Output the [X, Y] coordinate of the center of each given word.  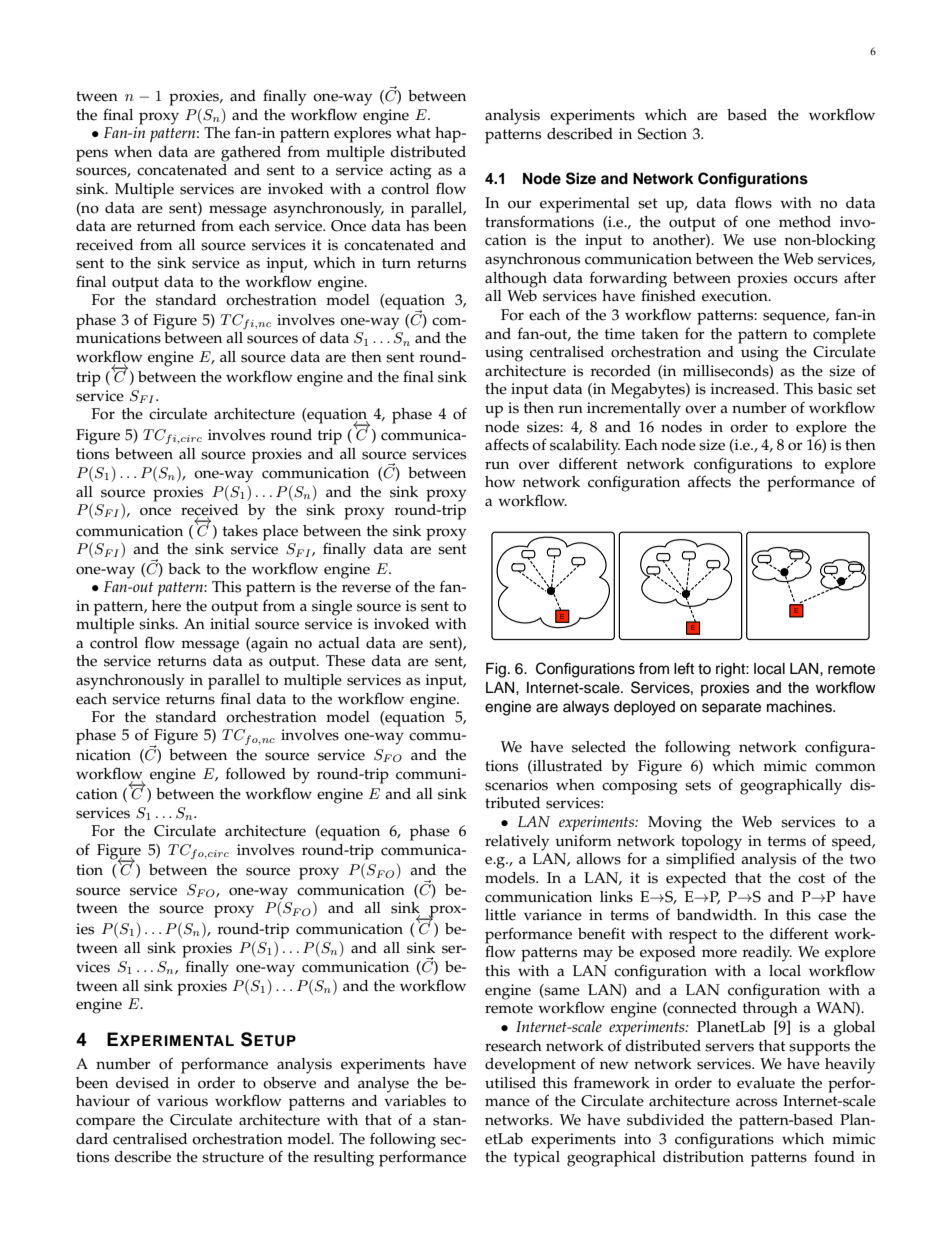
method [805, 222]
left [684, 668]
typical [537, 1159]
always [586, 708]
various [182, 1101]
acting [411, 172]
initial [230, 622]
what [413, 132]
